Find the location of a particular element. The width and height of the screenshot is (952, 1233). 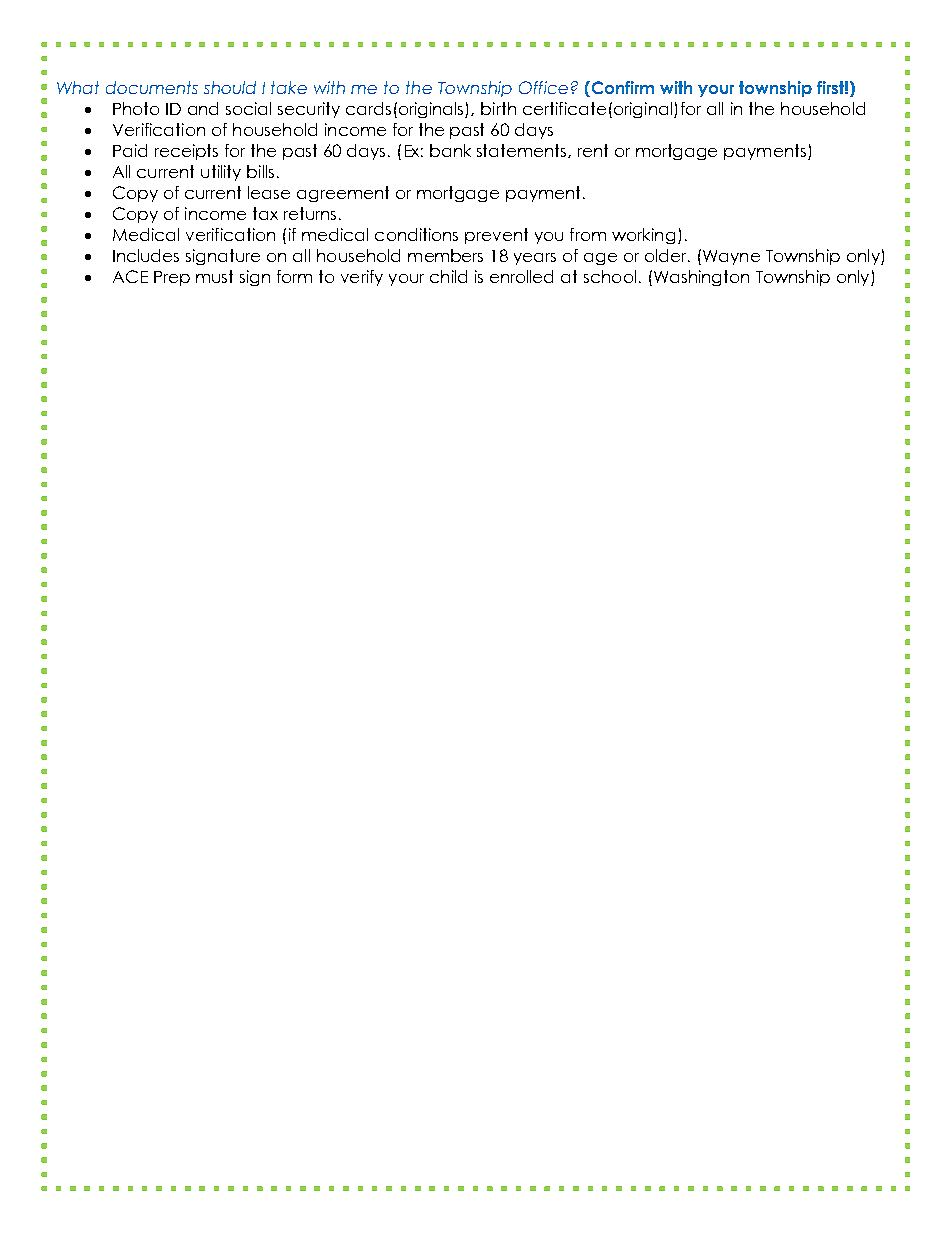

statements is located at coordinates (523, 151).
